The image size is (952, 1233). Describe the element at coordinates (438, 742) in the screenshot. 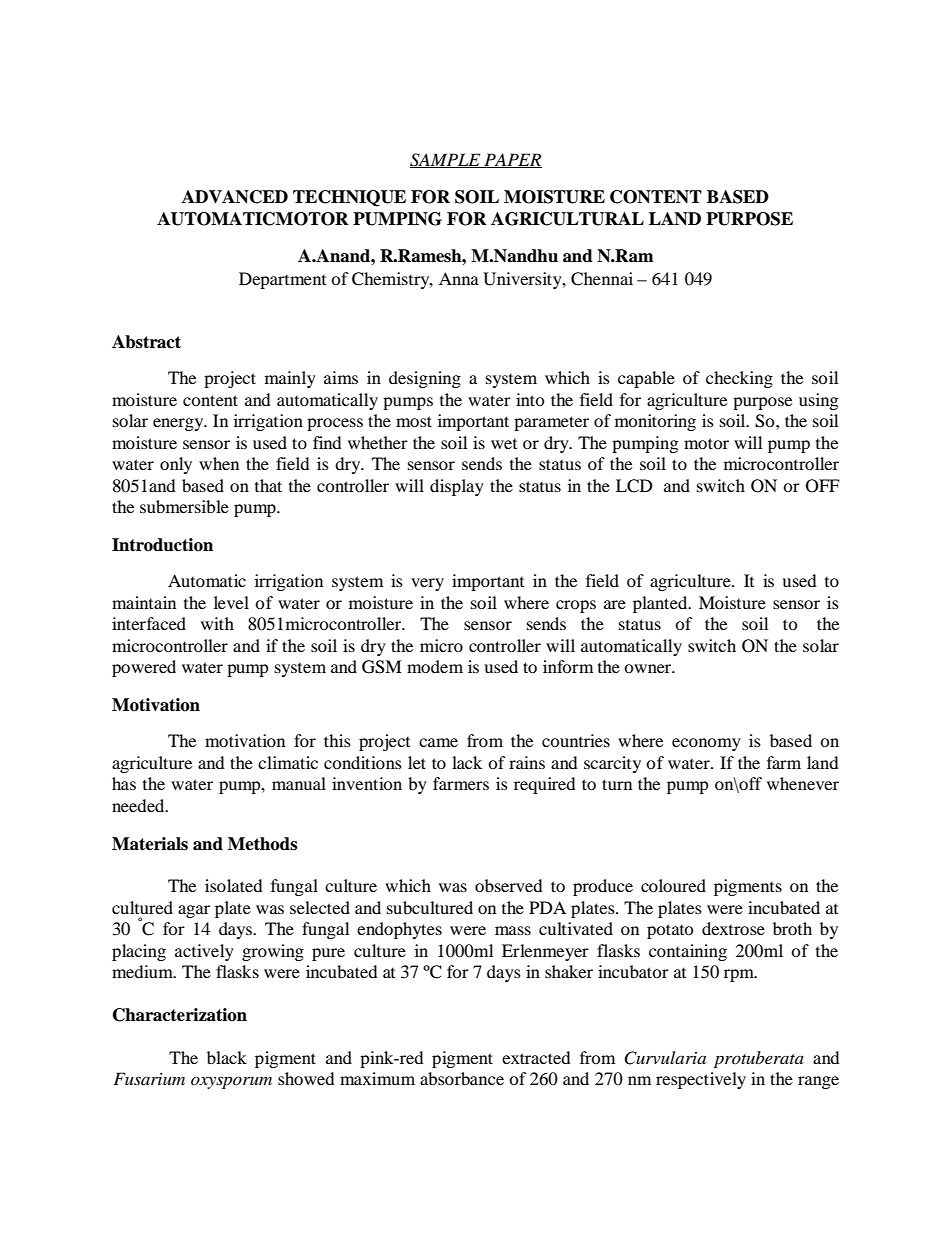

I see `came` at that location.
